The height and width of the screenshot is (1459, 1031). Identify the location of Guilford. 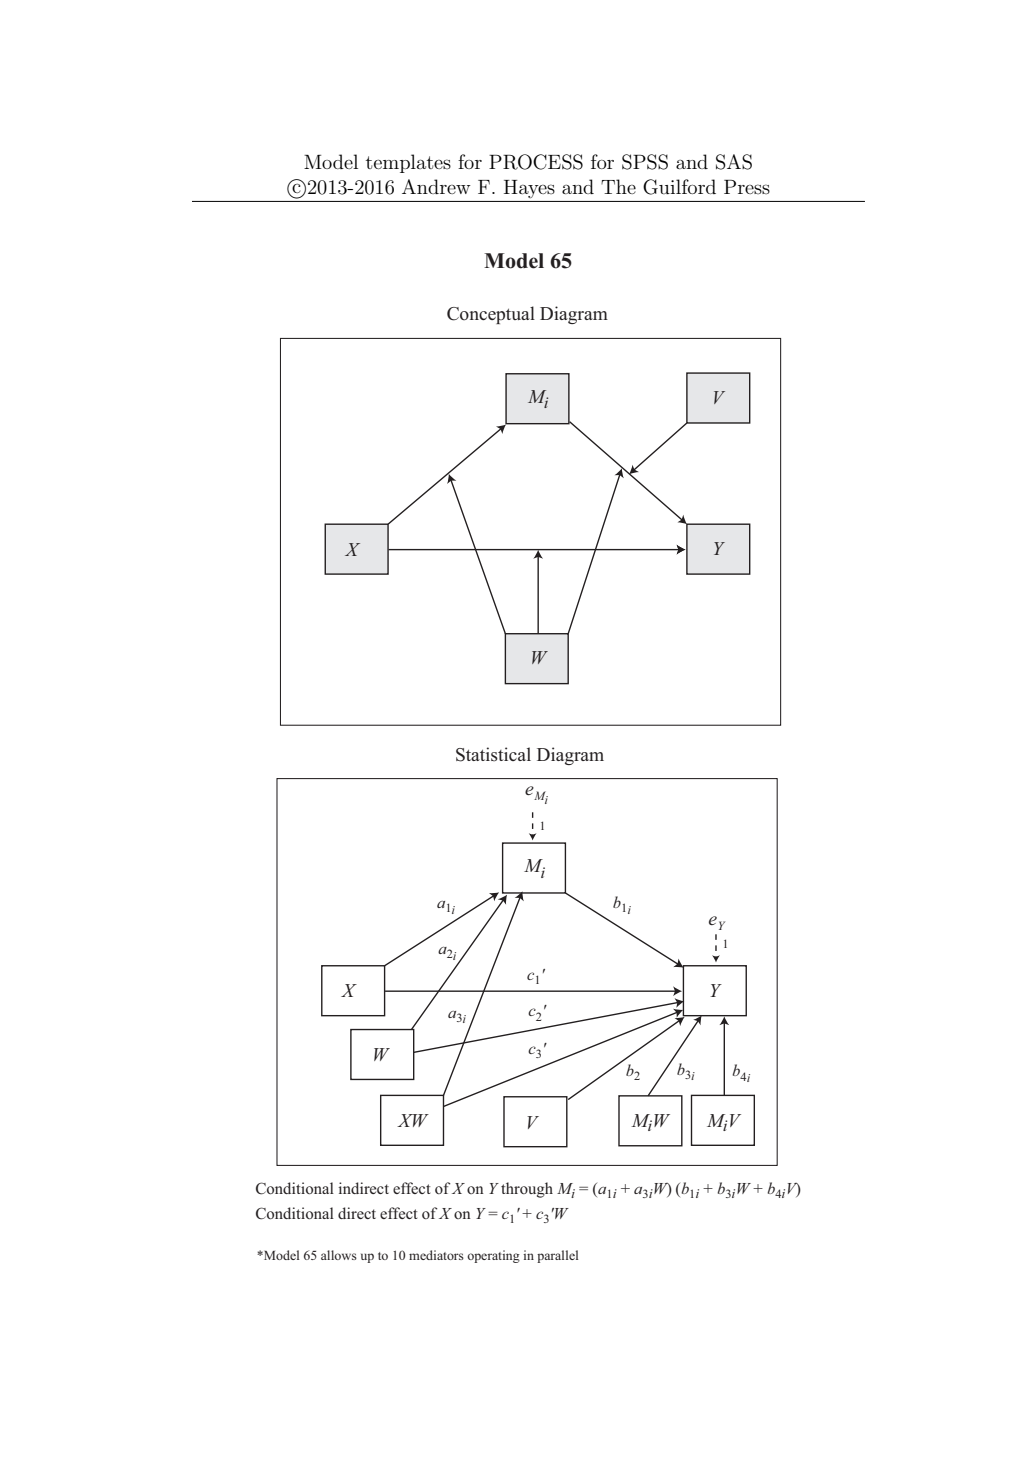
(679, 187).
